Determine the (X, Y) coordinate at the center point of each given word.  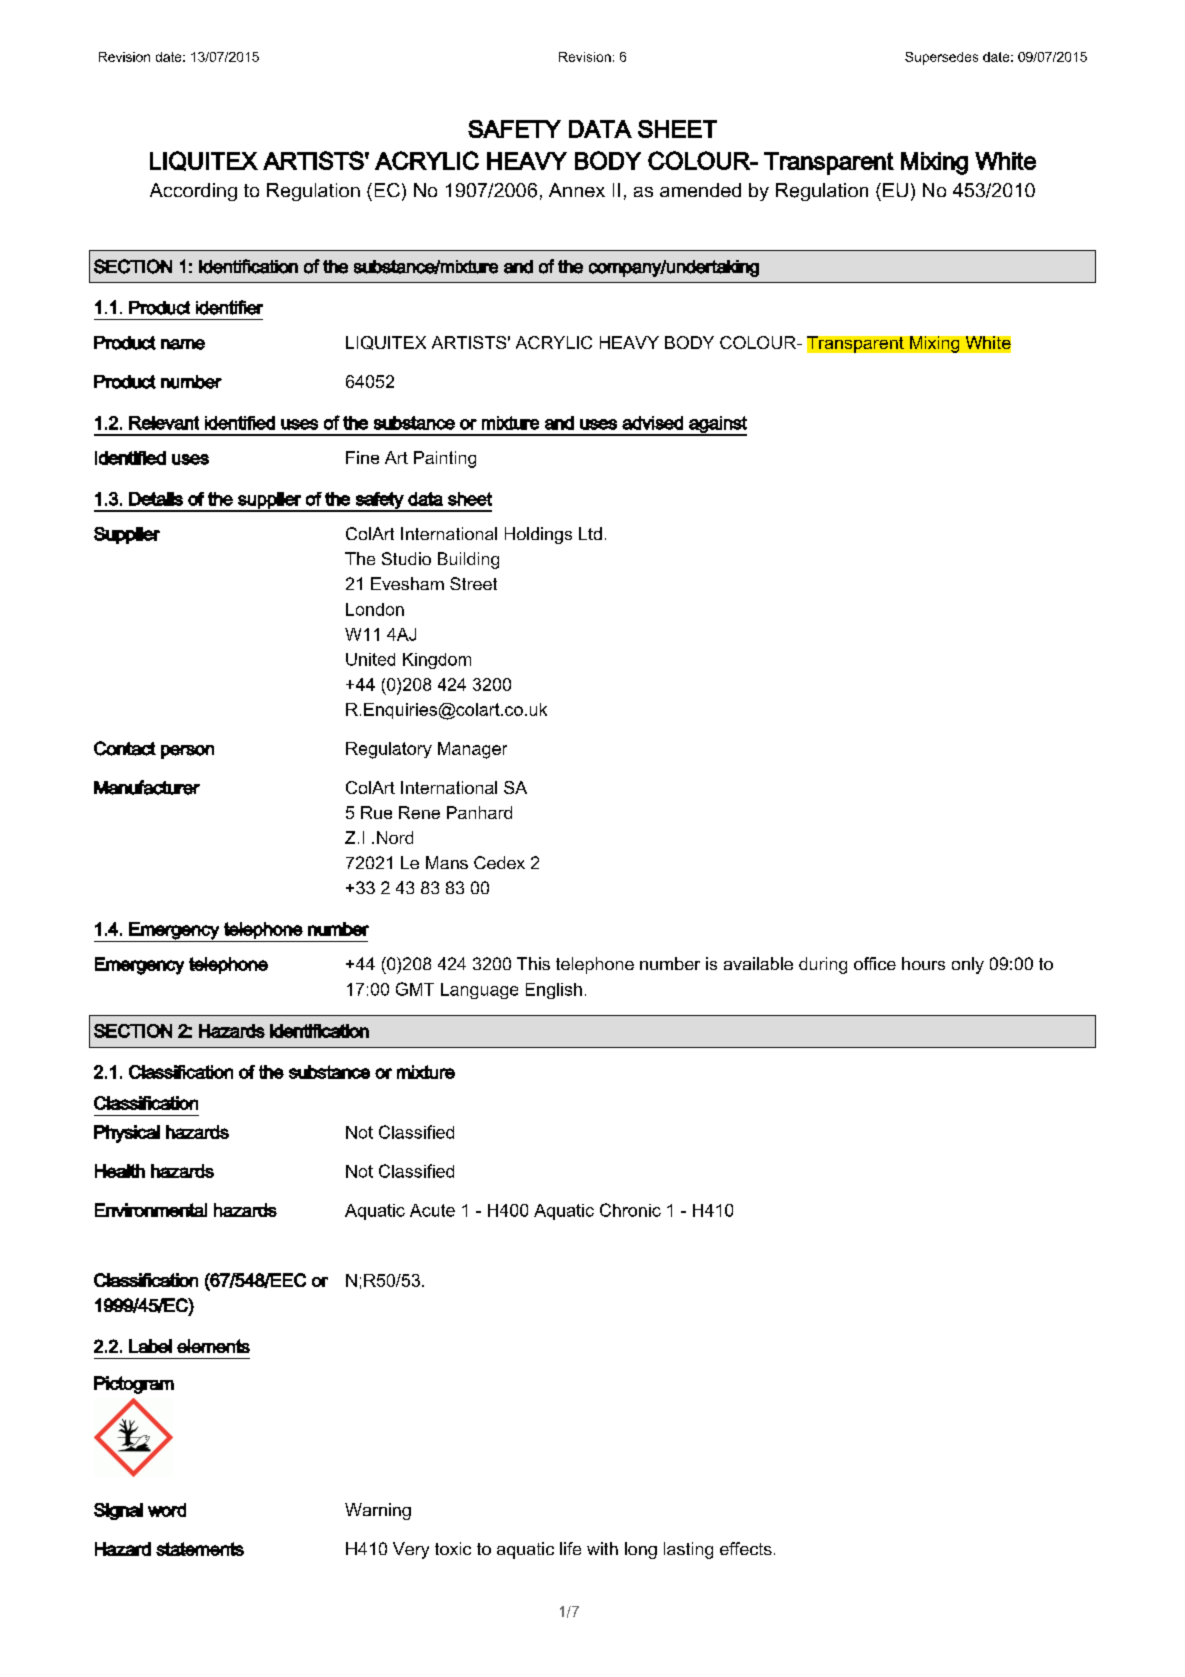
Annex (577, 190)
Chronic (630, 1210)
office (875, 963)
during (823, 965)
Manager (472, 750)
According (193, 192)
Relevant (164, 423)
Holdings (538, 535)
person (187, 752)
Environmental (151, 1210)
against (717, 425)
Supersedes (941, 58)
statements (200, 1549)
